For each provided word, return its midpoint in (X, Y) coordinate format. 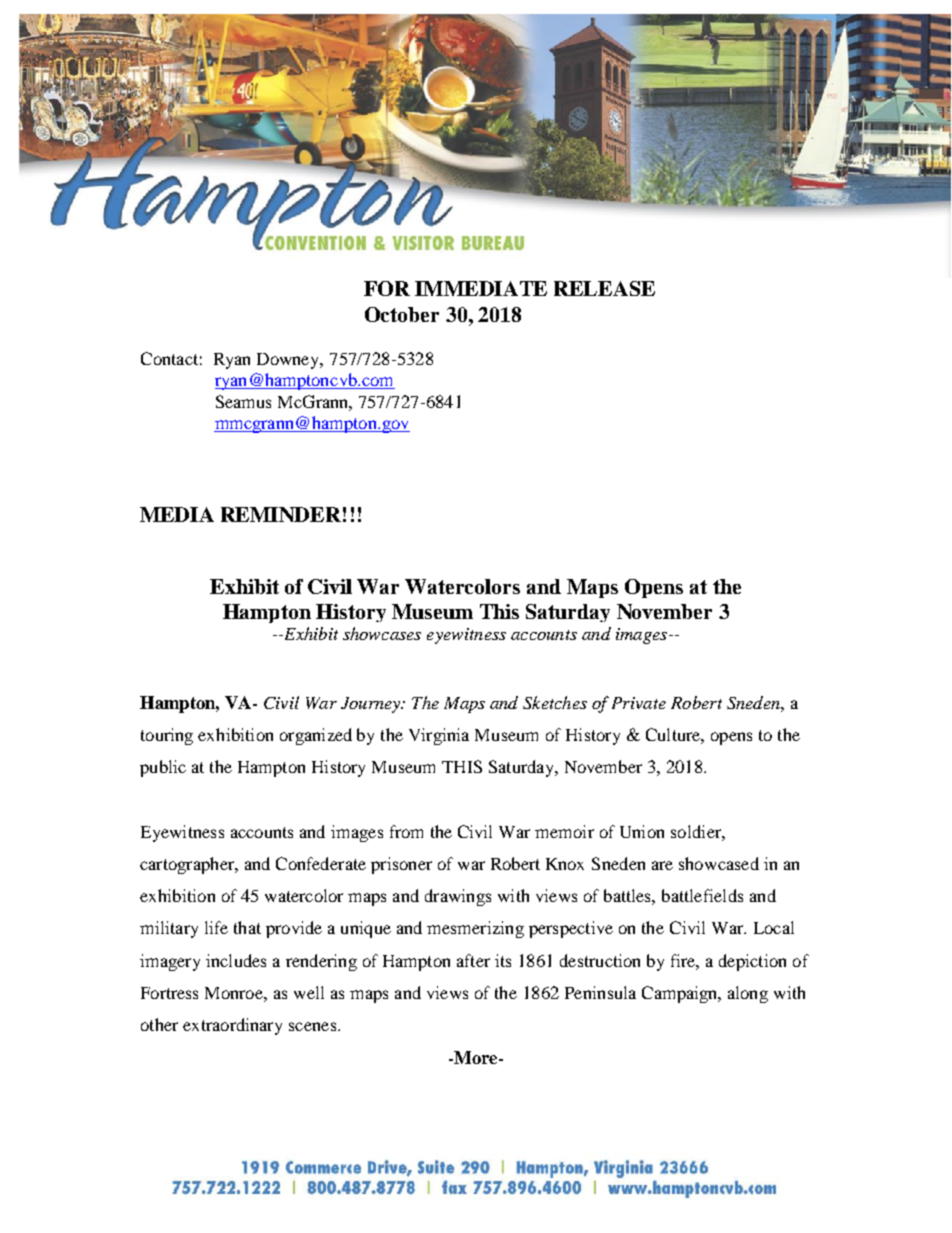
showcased (719, 863)
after (473, 960)
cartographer (188, 865)
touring (167, 736)
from (406, 831)
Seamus (243, 401)
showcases (382, 633)
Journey (372, 705)
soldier (697, 831)
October (402, 314)
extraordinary (232, 1026)
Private (639, 703)
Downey (289, 361)
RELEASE (604, 288)
